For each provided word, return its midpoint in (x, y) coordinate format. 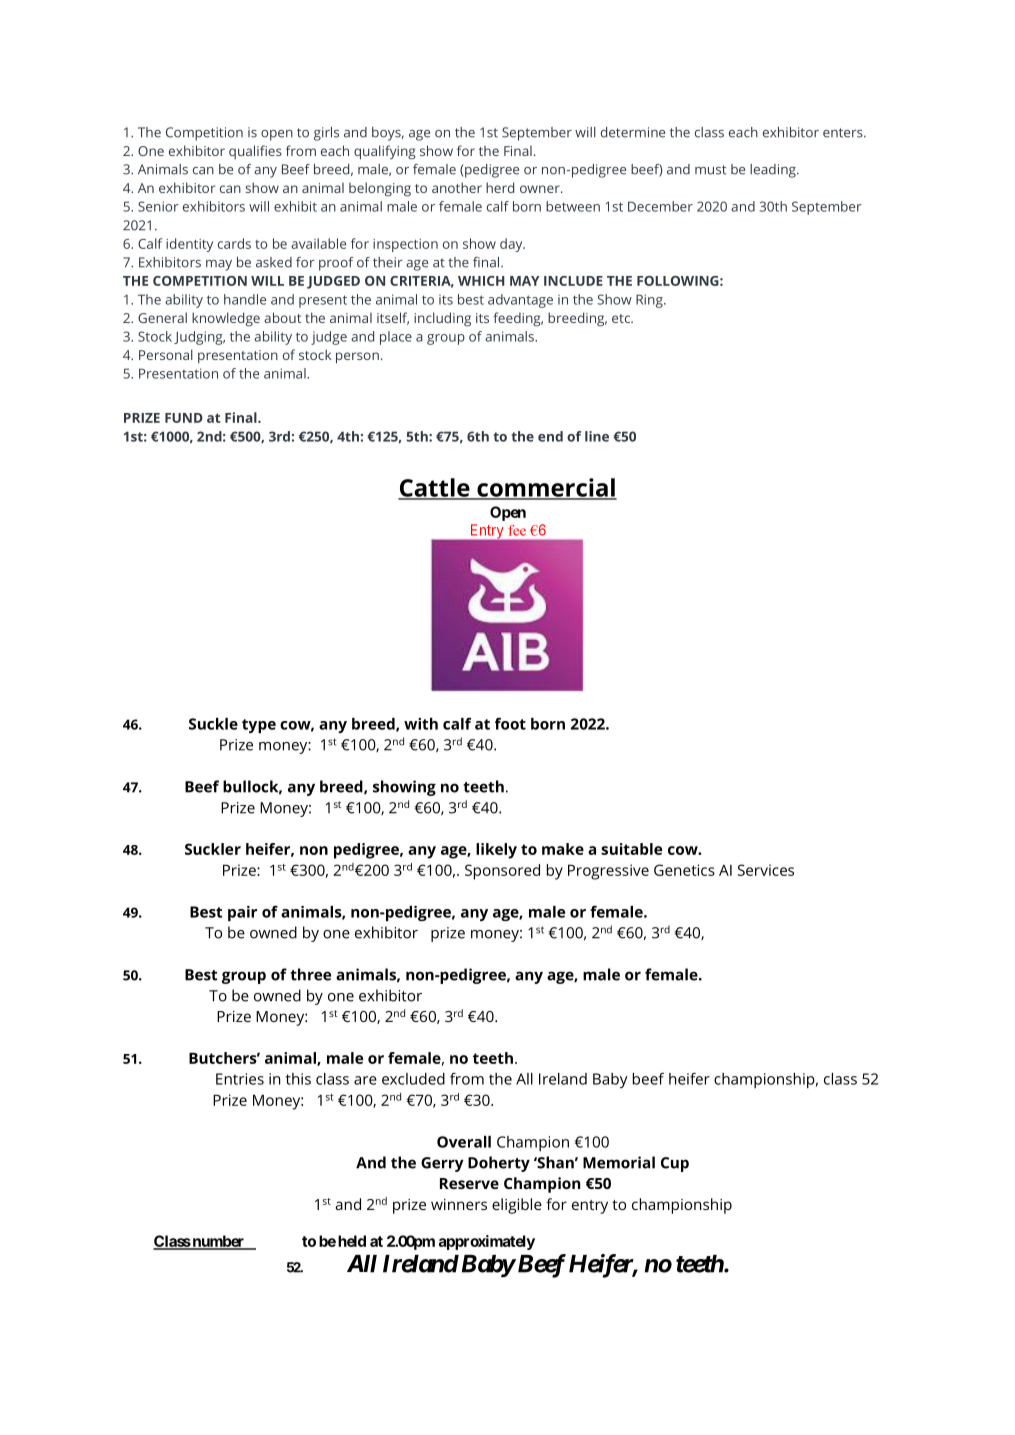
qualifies (255, 152)
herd (500, 187)
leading (774, 171)
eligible (517, 1206)
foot (510, 723)
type (259, 726)
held (352, 1241)
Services (766, 870)
